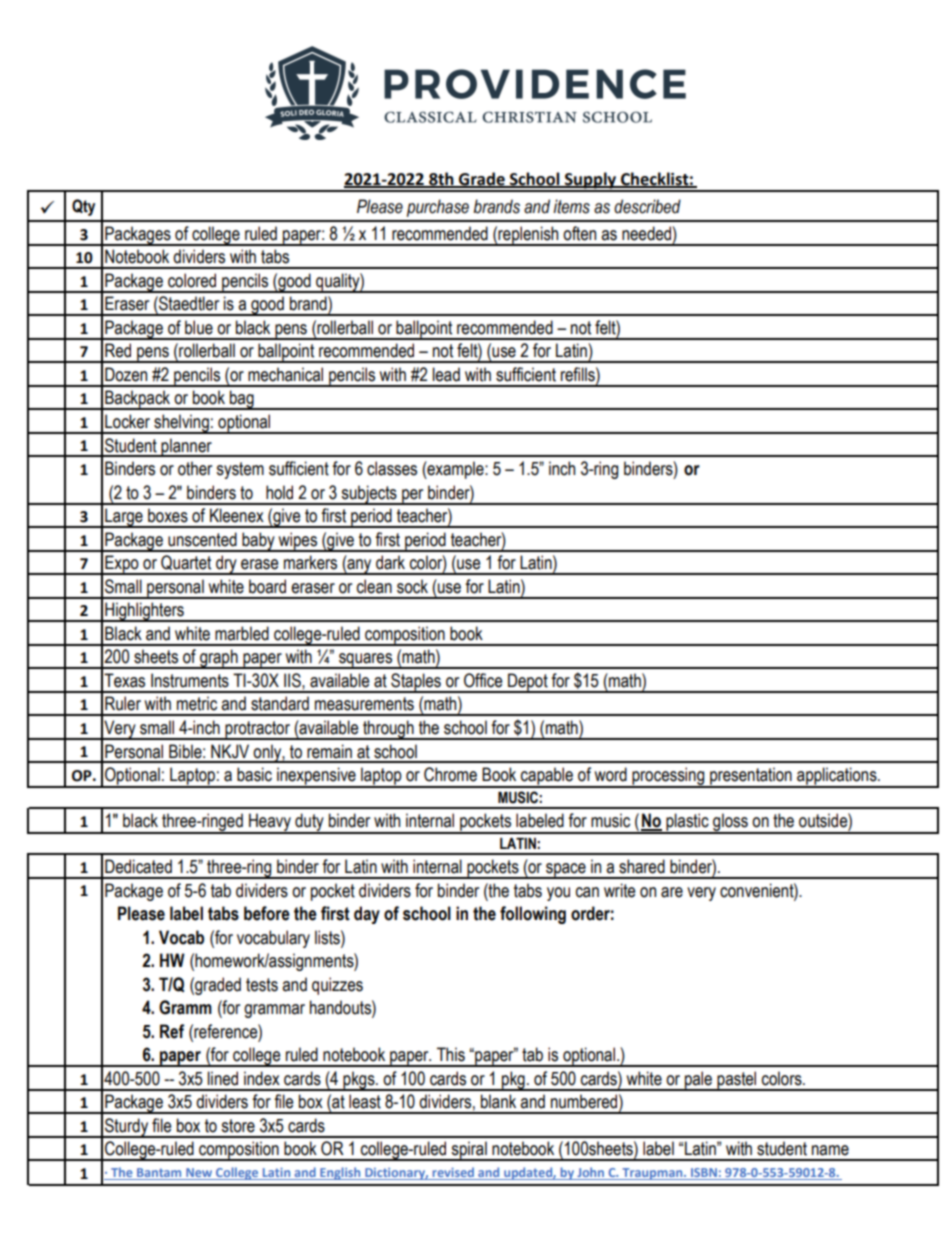 The width and height of the screenshot is (952, 1233). I want to click on other, so click(195, 468).
